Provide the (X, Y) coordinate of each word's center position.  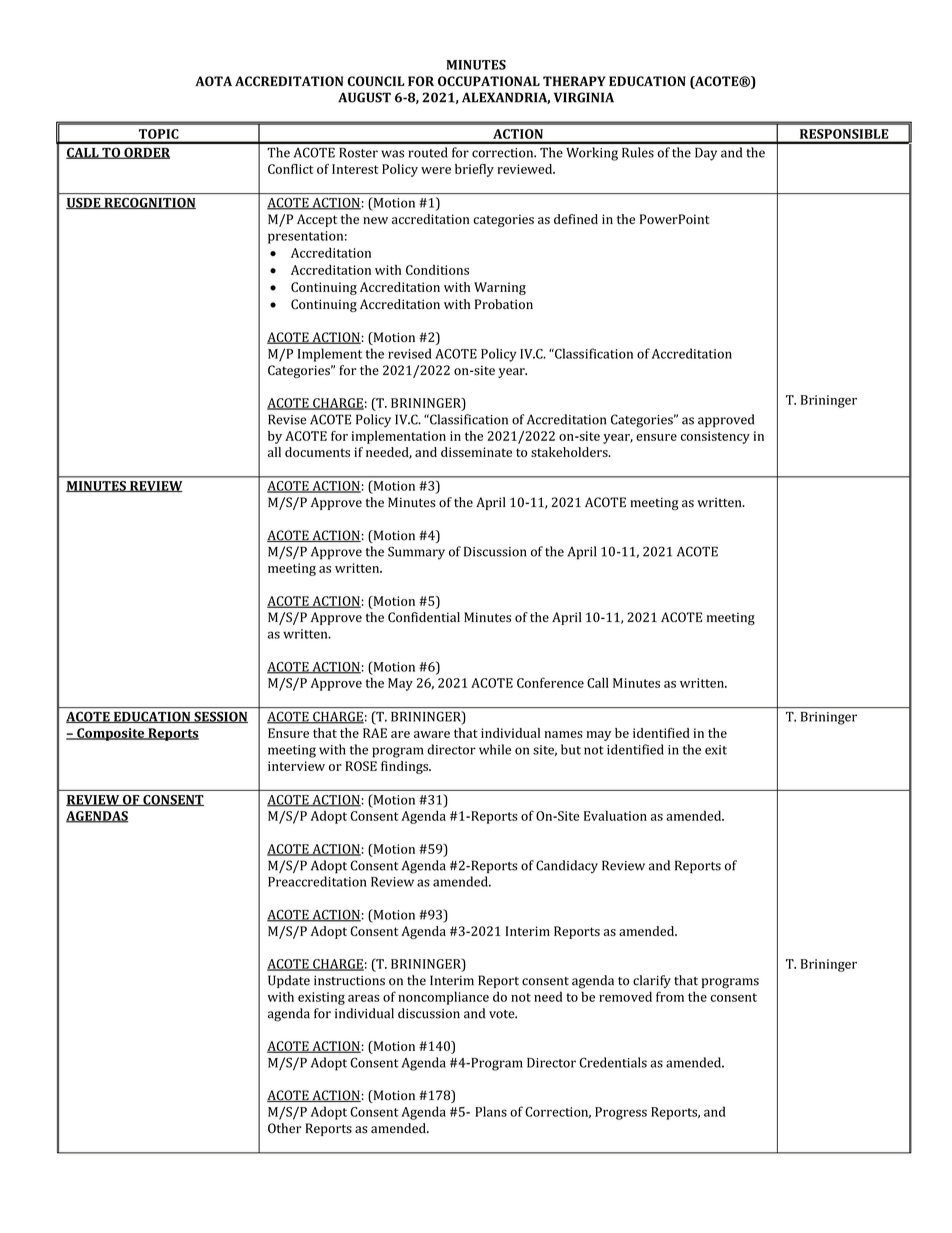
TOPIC (158, 134)
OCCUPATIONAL (489, 81)
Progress (621, 1113)
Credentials (613, 1062)
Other (285, 1128)
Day (706, 154)
